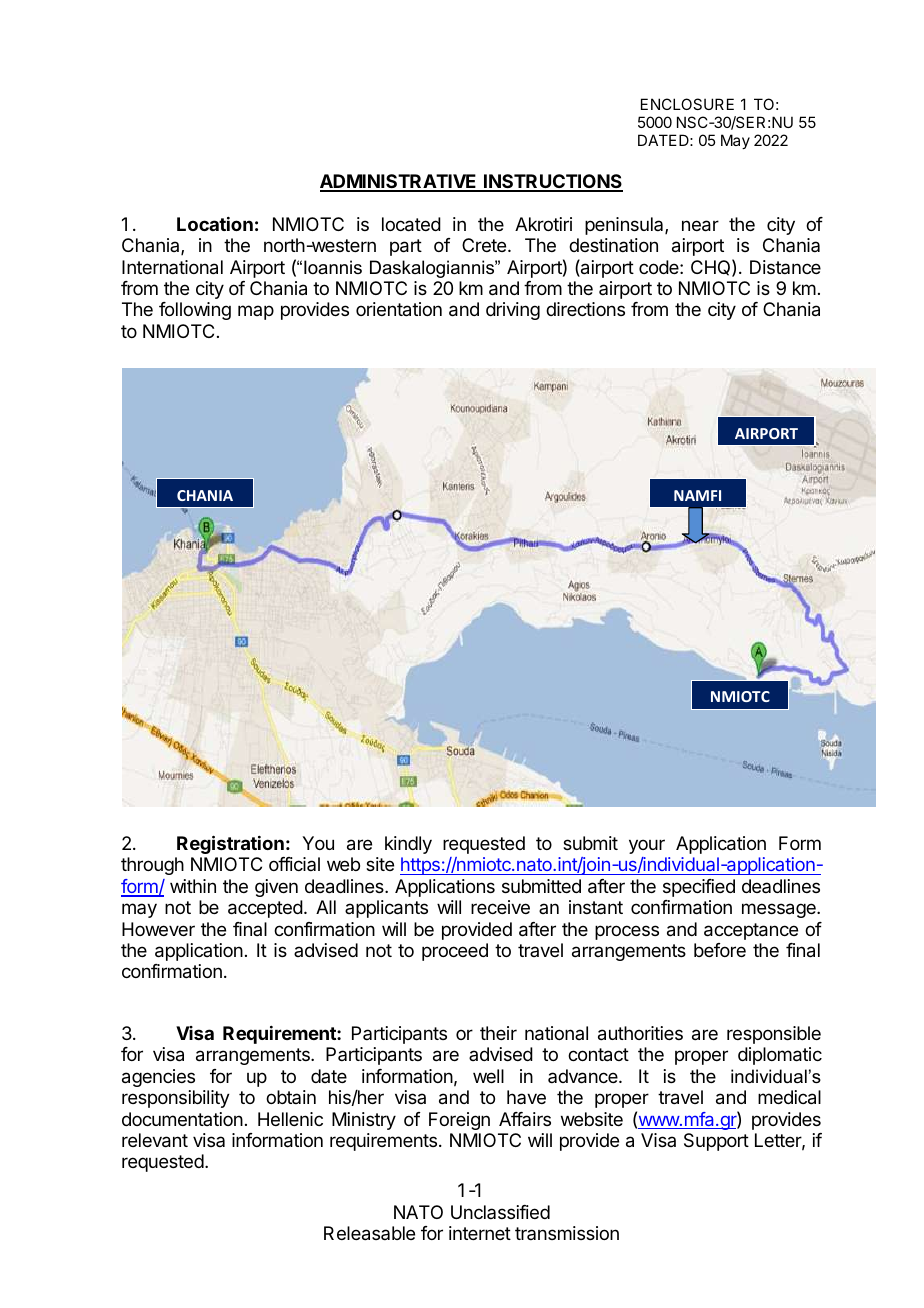 This document has height=1308, width=924. I want to click on ADMINISTRATIVE, so click(399, 182).
